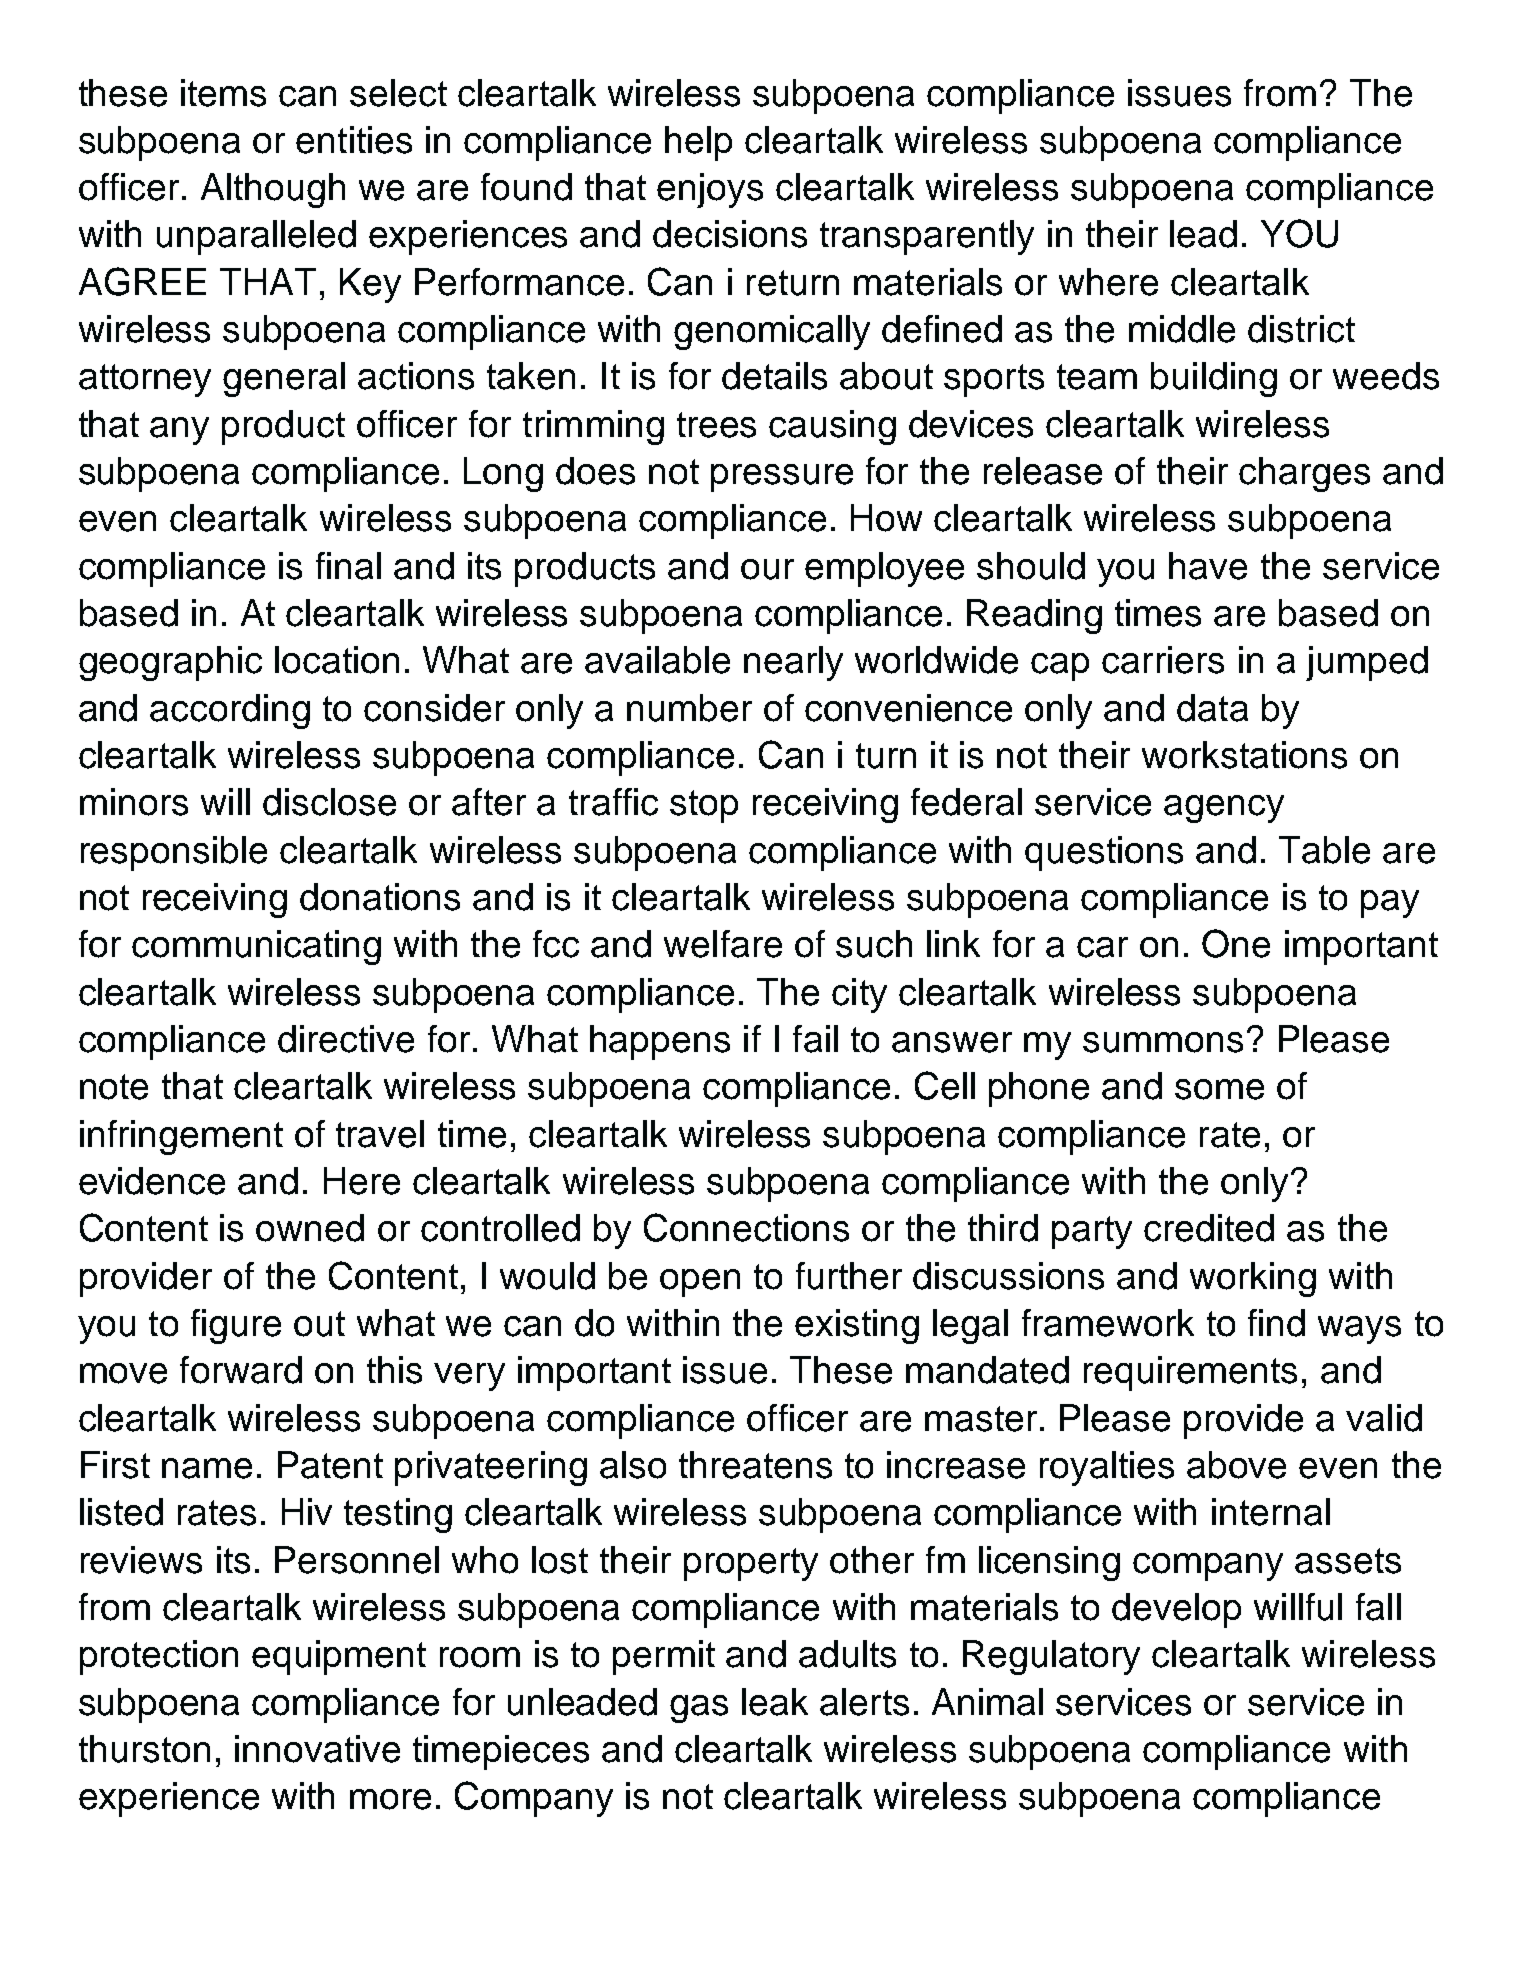 This screenshot has width=1525, height=1973. I want to click on find, so click(1276, 1323).
